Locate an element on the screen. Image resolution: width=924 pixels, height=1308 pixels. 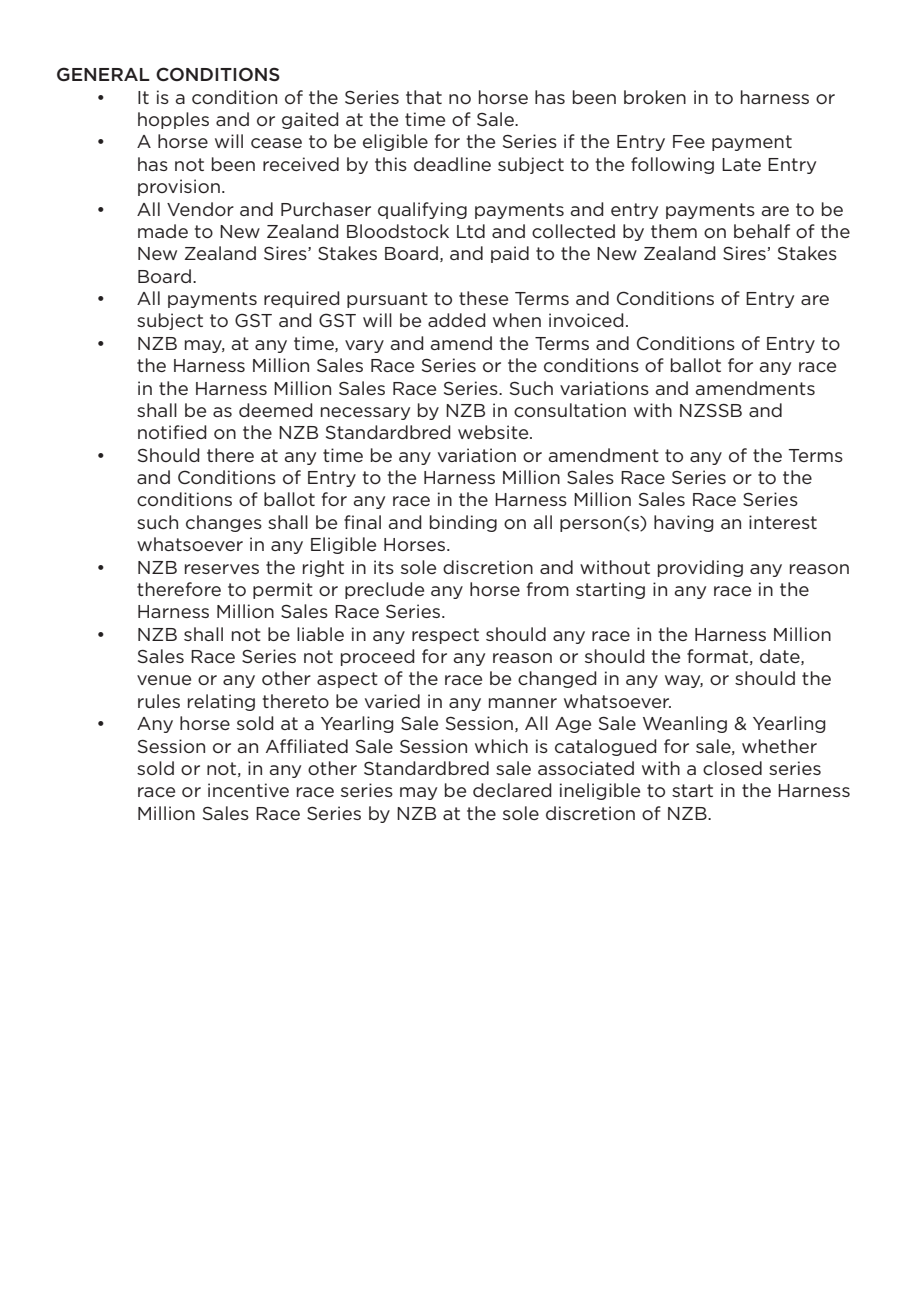
having is located at coordinates (684, 523).
